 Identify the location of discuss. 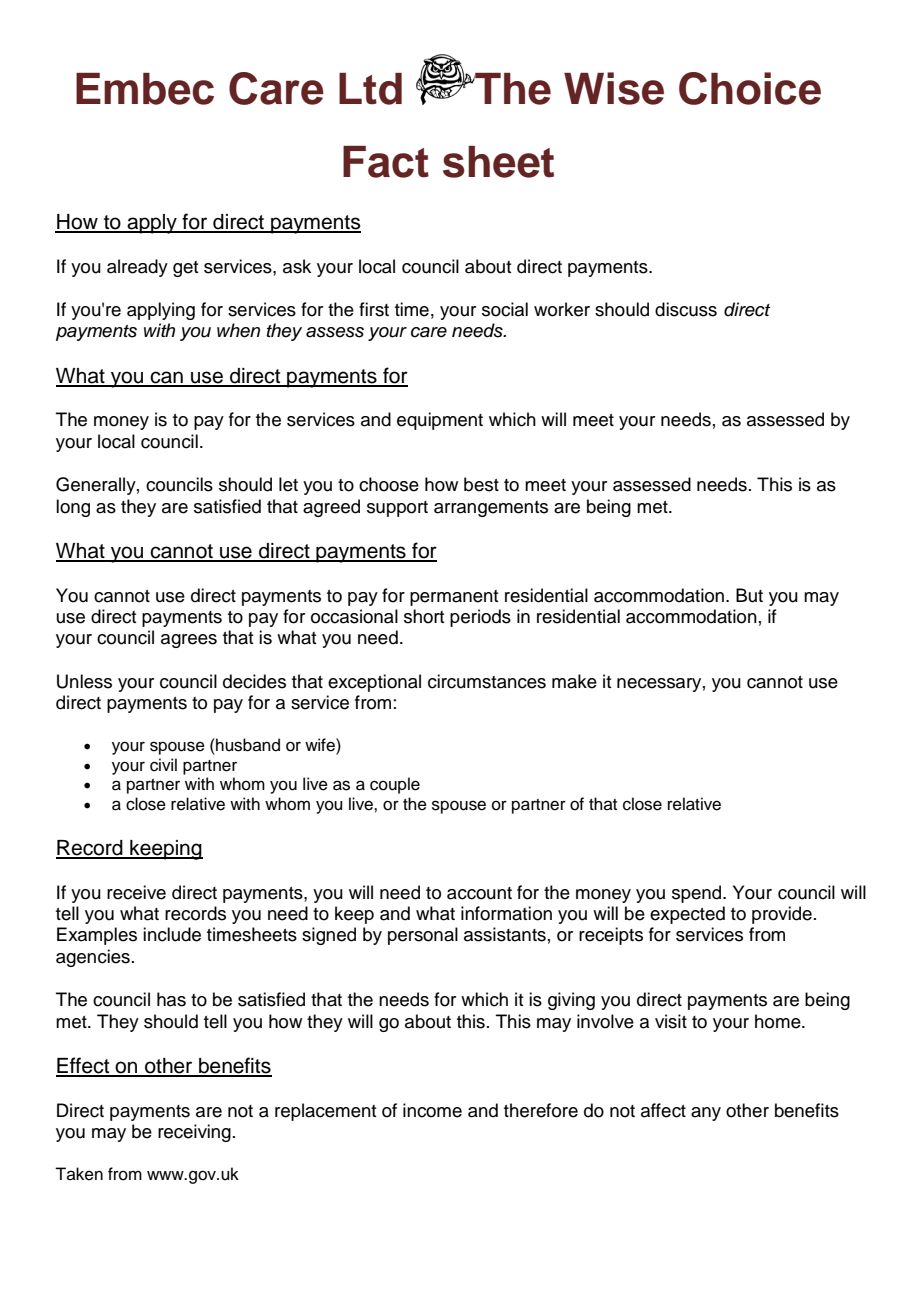
(686, 309).
